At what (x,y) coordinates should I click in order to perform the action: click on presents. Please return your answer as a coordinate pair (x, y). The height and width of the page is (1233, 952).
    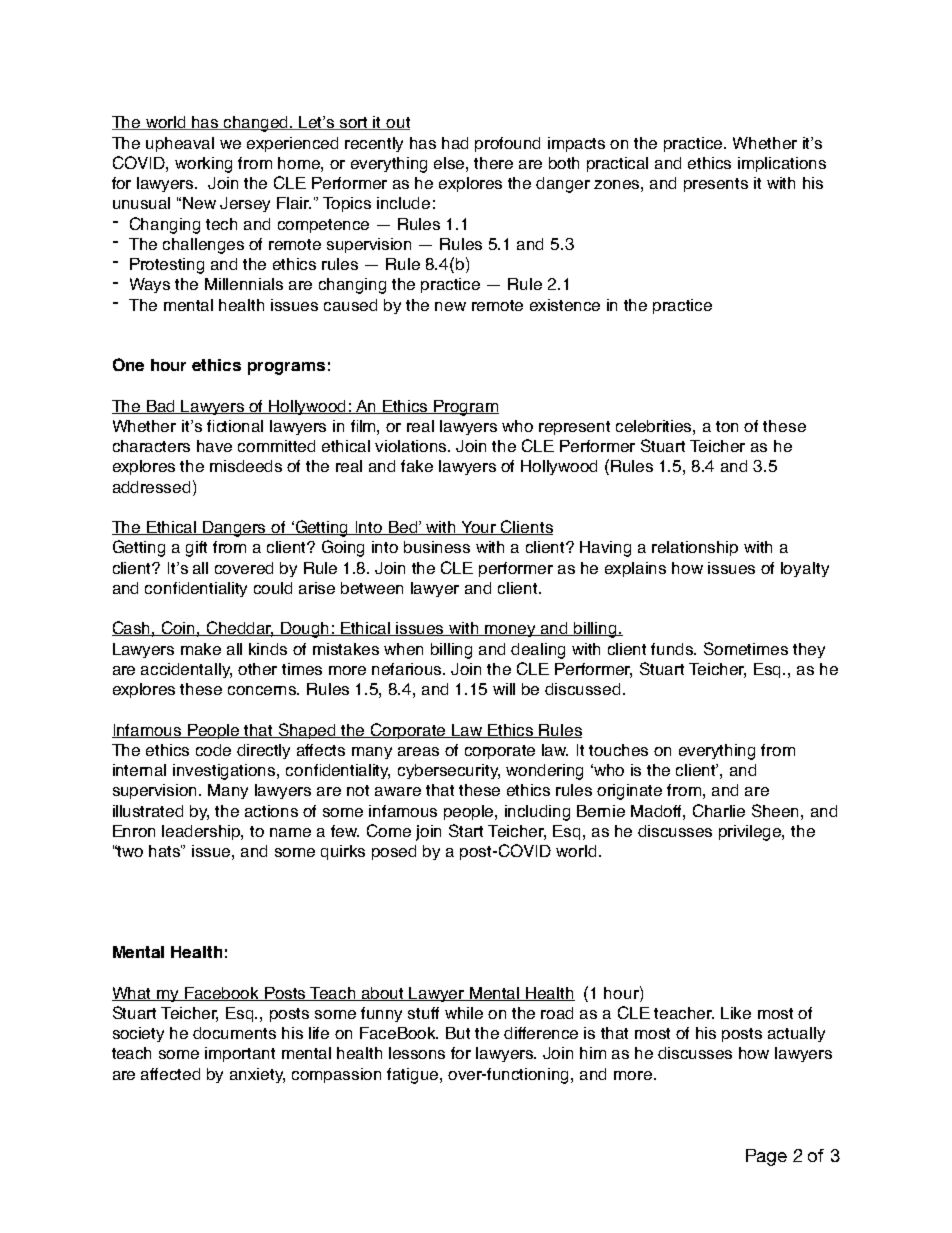
    Looking at the image, I should click on (716, 185).
